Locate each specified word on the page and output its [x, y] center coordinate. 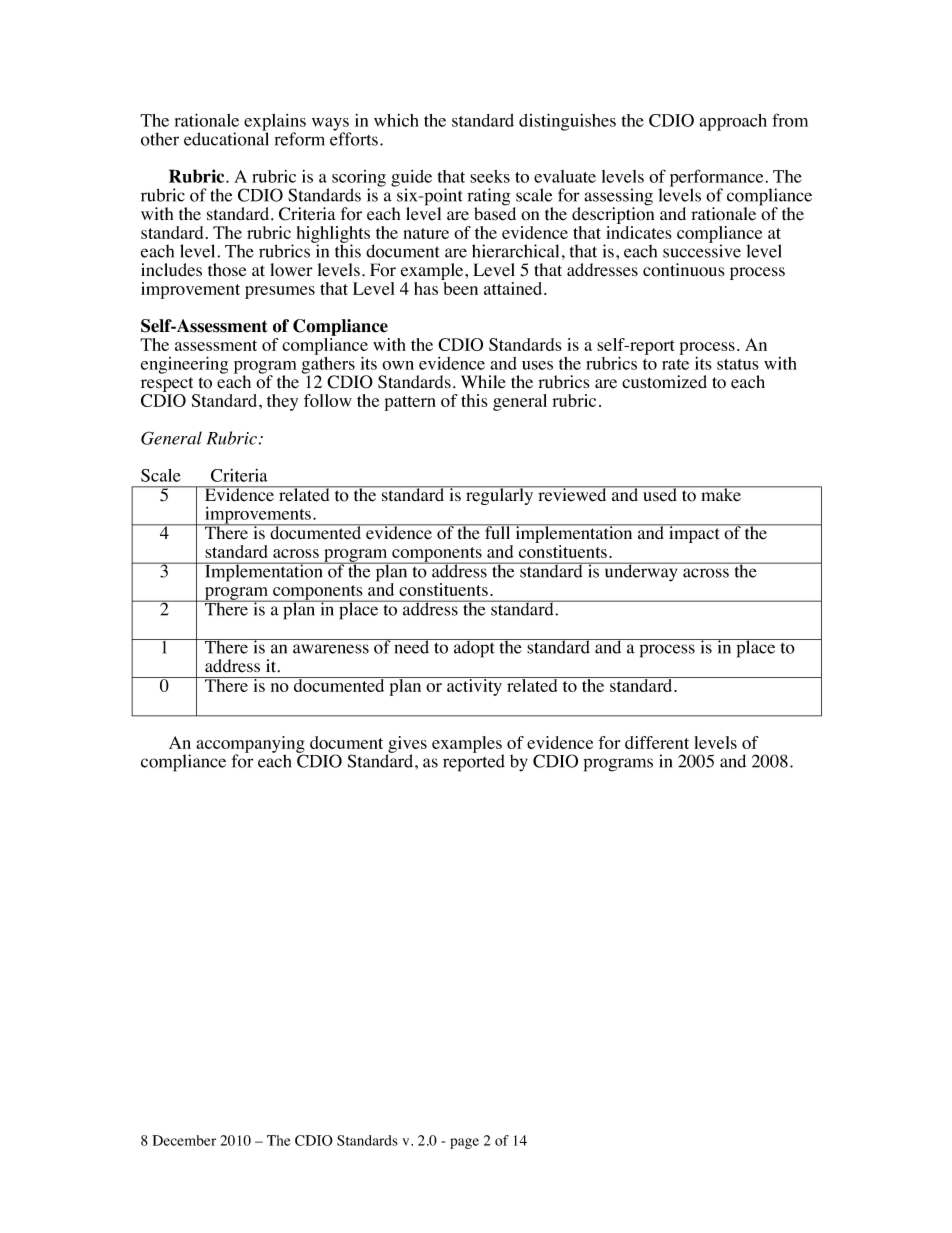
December [184, 1140]
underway [641, 572]
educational [226, 138]
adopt [474, 648]
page [464, 1143]
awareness [331, 649]
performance [716, 179]
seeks [490, 176]
